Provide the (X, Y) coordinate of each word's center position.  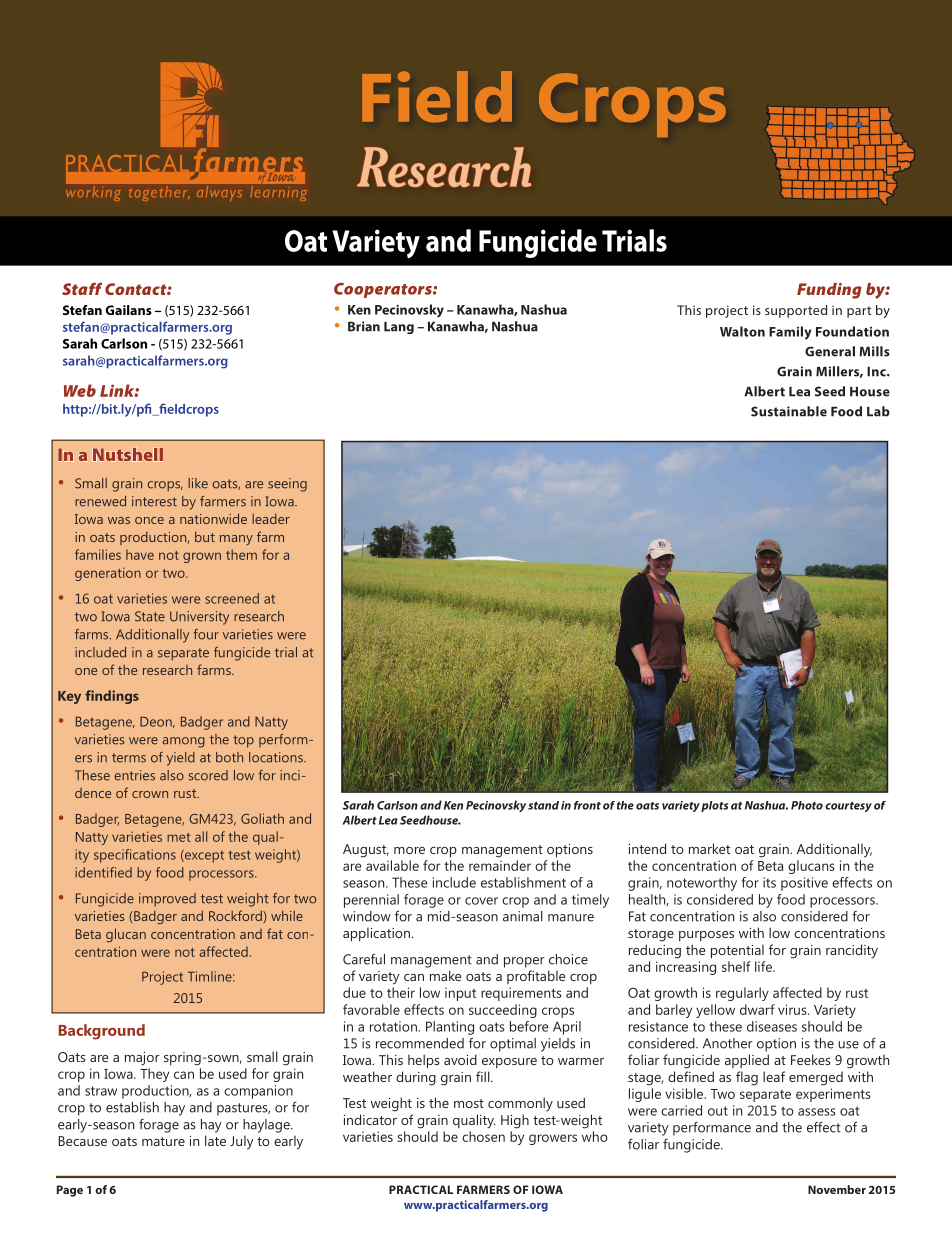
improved (167, 900)
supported (796, 311)
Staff (82, 288)
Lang (399, 328)
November (837, 1189)
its (769, 882)
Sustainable (789, 411)
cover (481, 901)
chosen (483, 1136)
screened (232, 598)
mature (163, 1141)
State (150, 616)
